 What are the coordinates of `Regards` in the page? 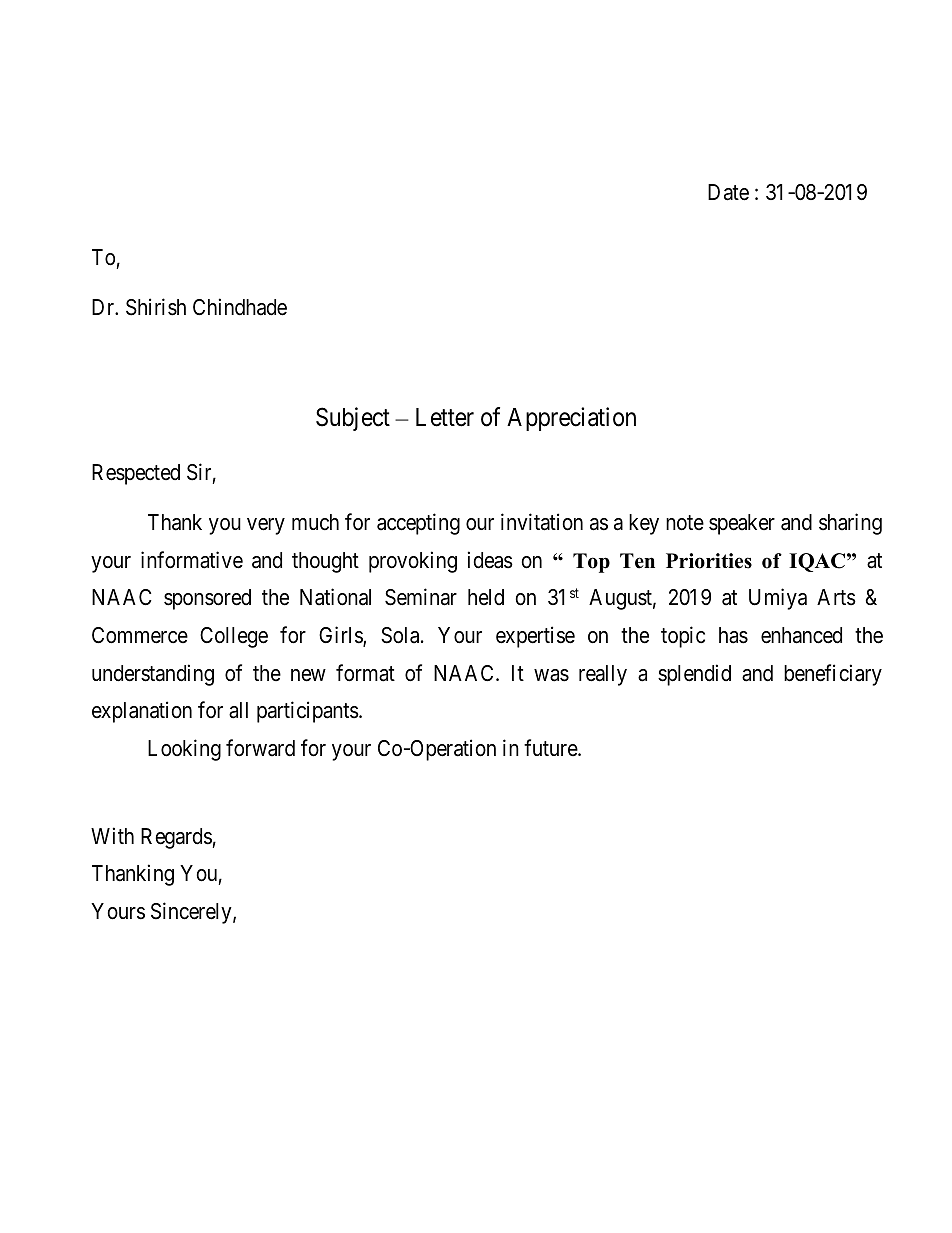 It's located at (176, 838).
